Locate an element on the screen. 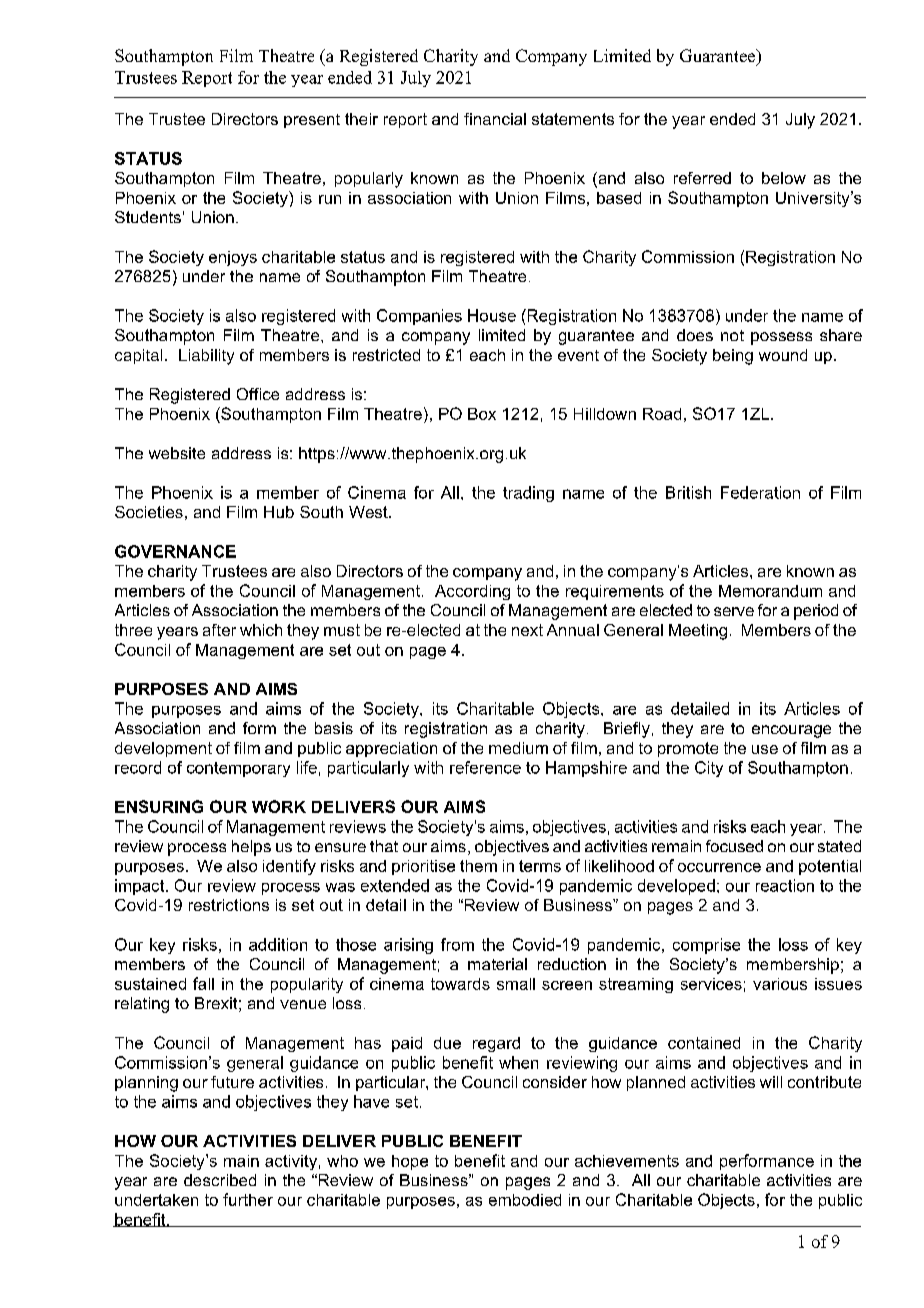  embodied is located at coordinates (525, 1200).
